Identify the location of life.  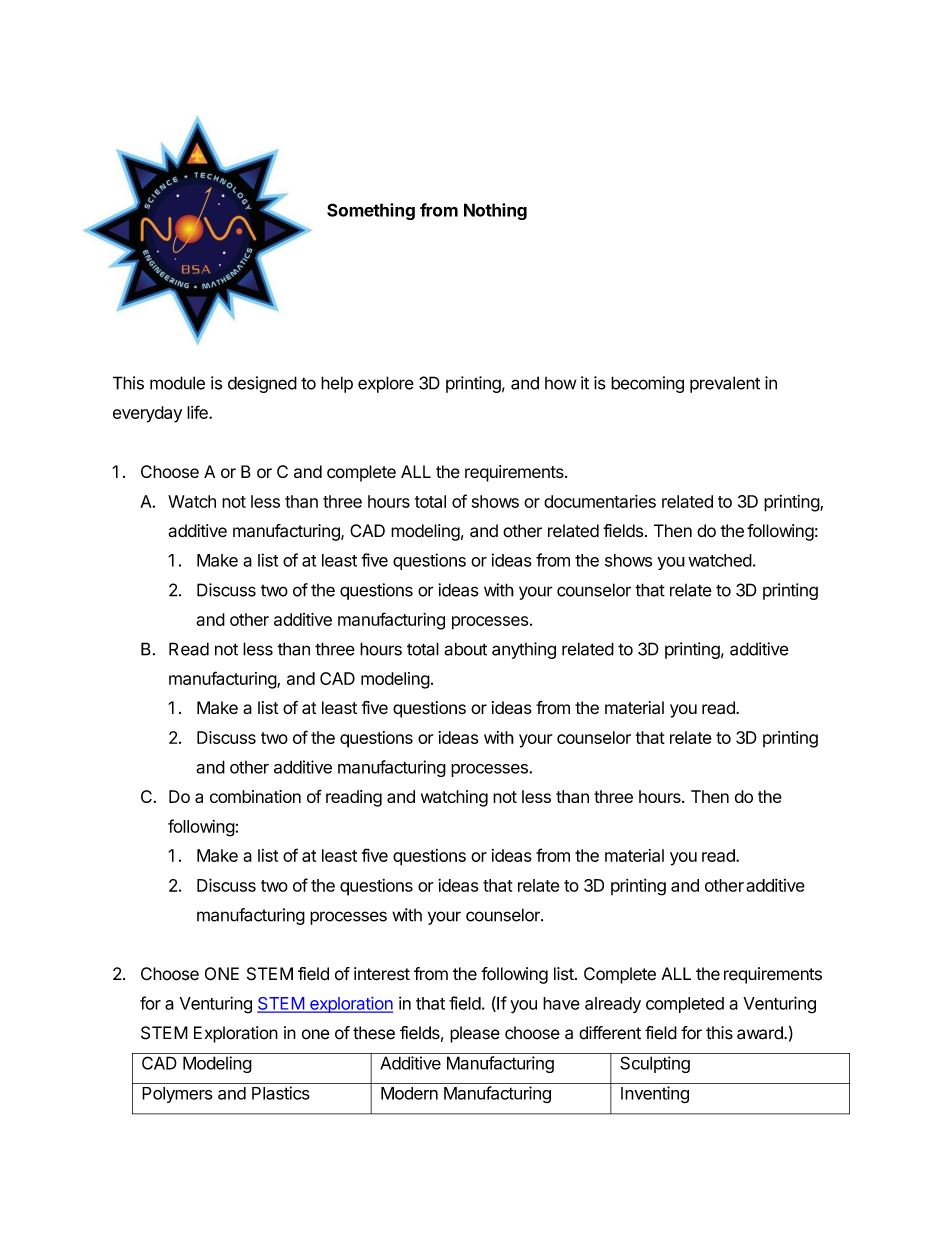
(198, 412).
